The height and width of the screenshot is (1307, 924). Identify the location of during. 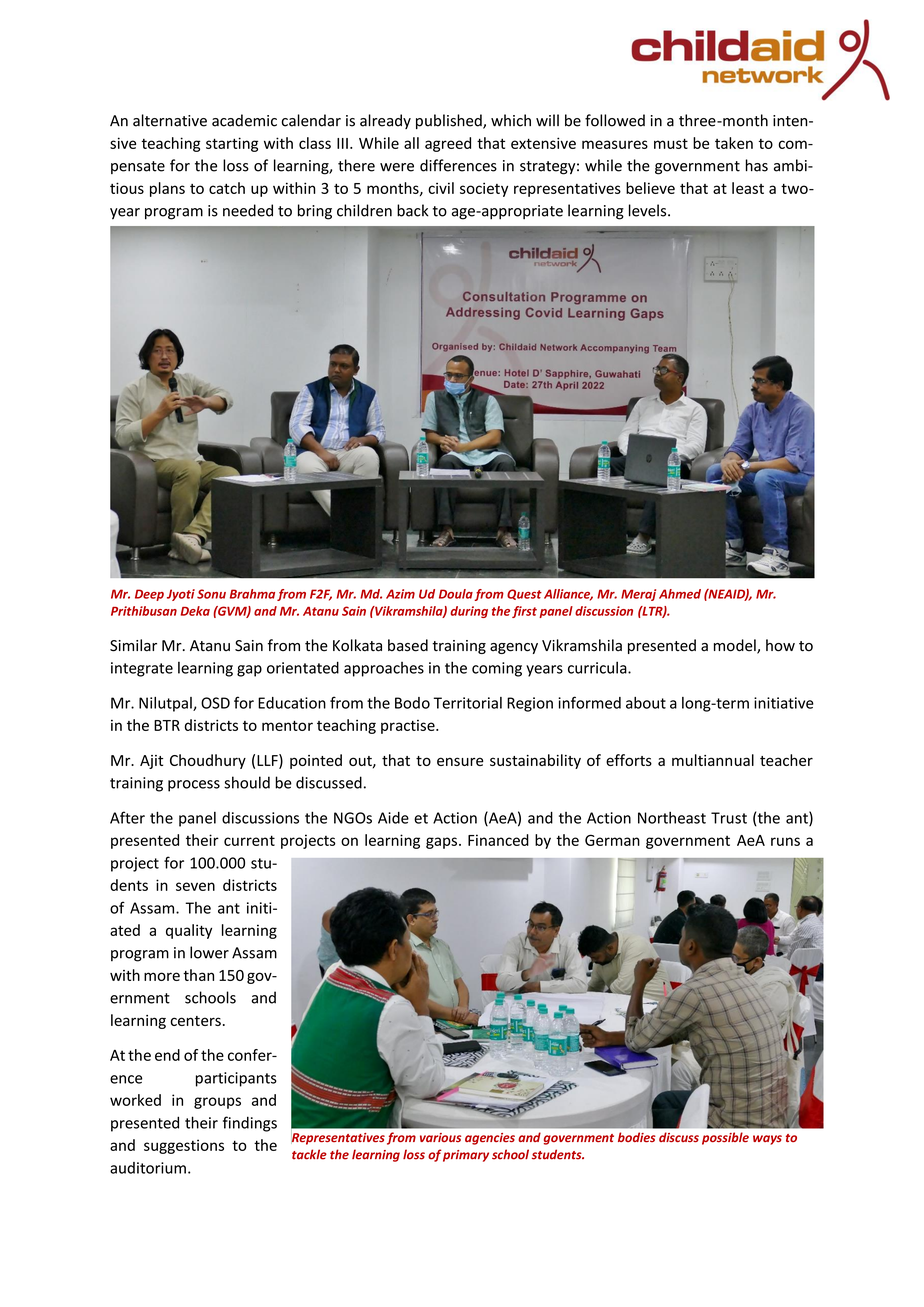
(469, 612).
